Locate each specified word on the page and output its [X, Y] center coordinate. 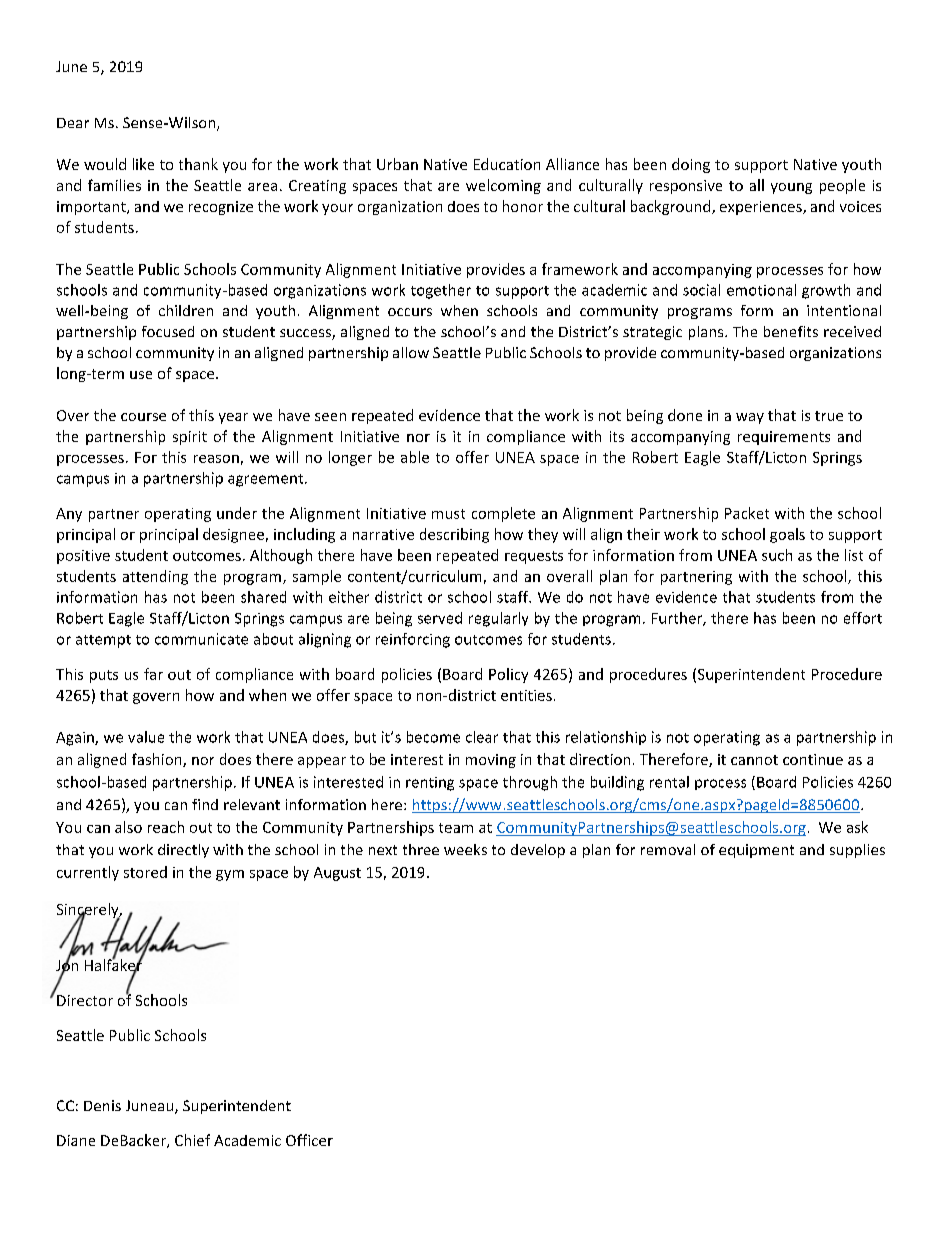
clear [482, 737]
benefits [791, 331]
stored [145, 872]
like [143, 164]
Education [507, 164]
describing [454, 535]
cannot [754, 760]
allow [411, 352]
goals [787, 535]
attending [155, 577]
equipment [756, 851]
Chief [192, 1140]
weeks [465, 849]
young [791, 188]
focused [168, 331]
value [146, 737]
